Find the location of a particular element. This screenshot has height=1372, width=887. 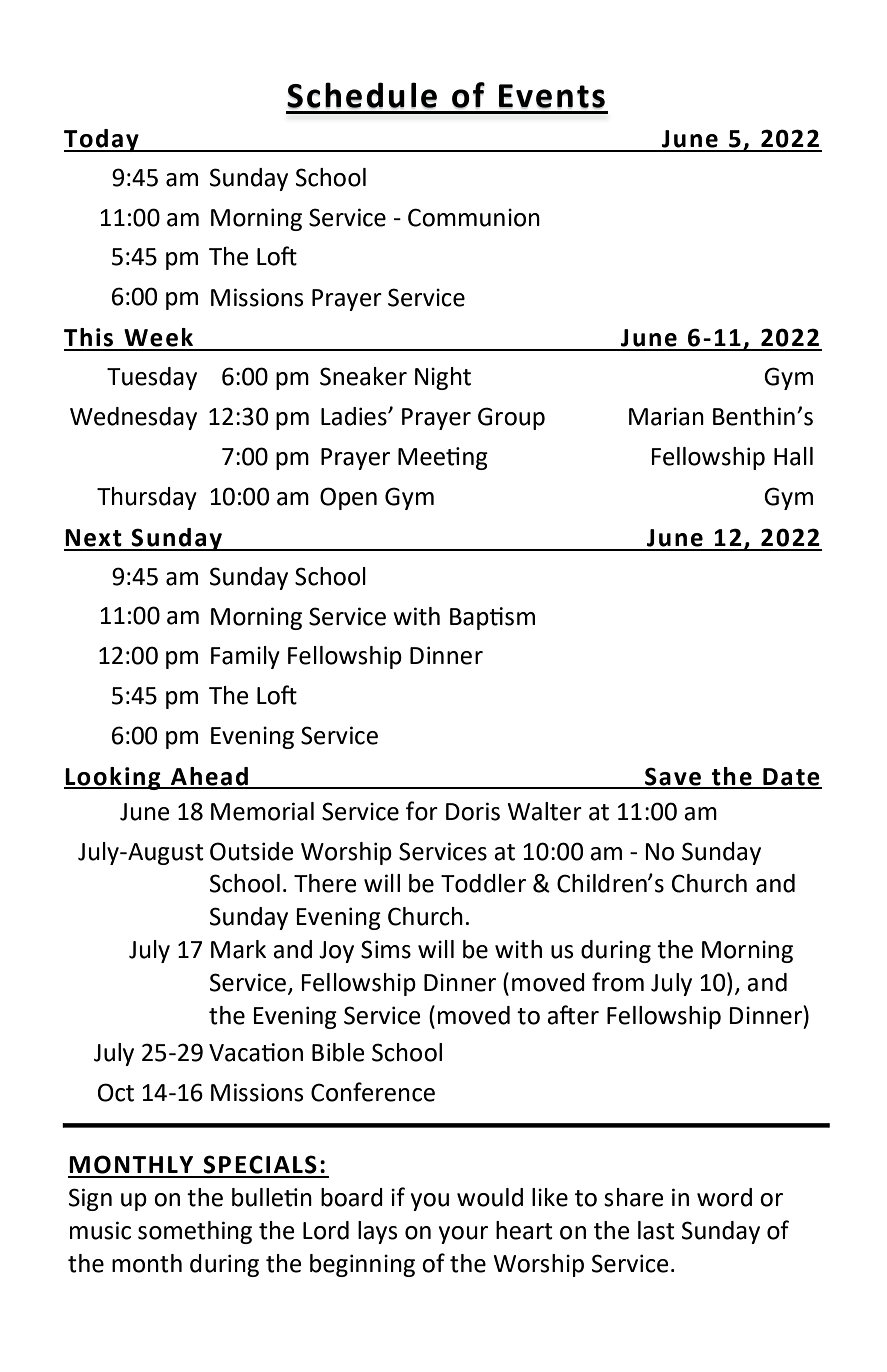

Toddler is located at coordinates (483, 883).
